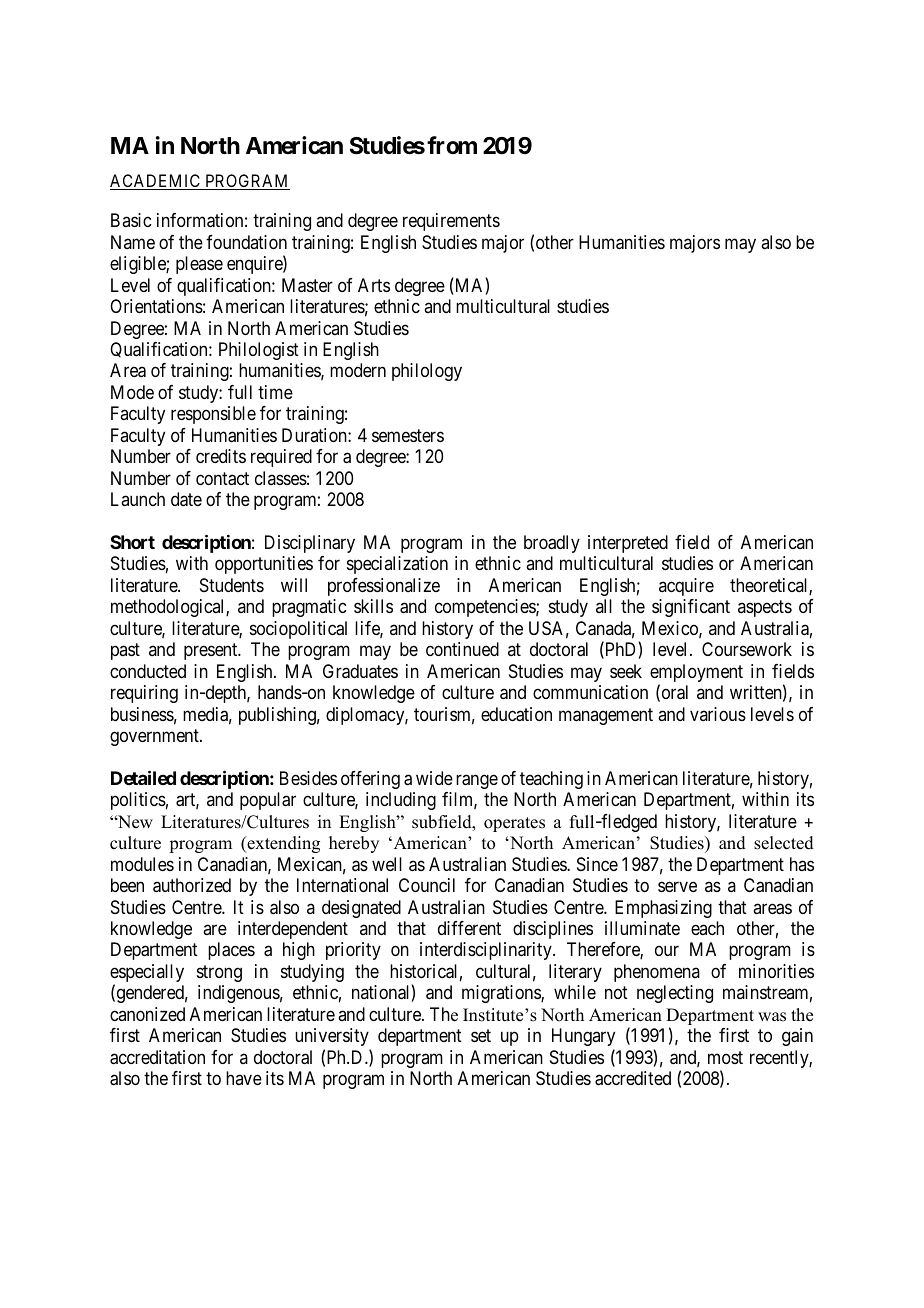 This document has height=1308, width=924. What do you see at coordinates (155, 737) in the document?
I see `government` at bounding box center [155, 737].
